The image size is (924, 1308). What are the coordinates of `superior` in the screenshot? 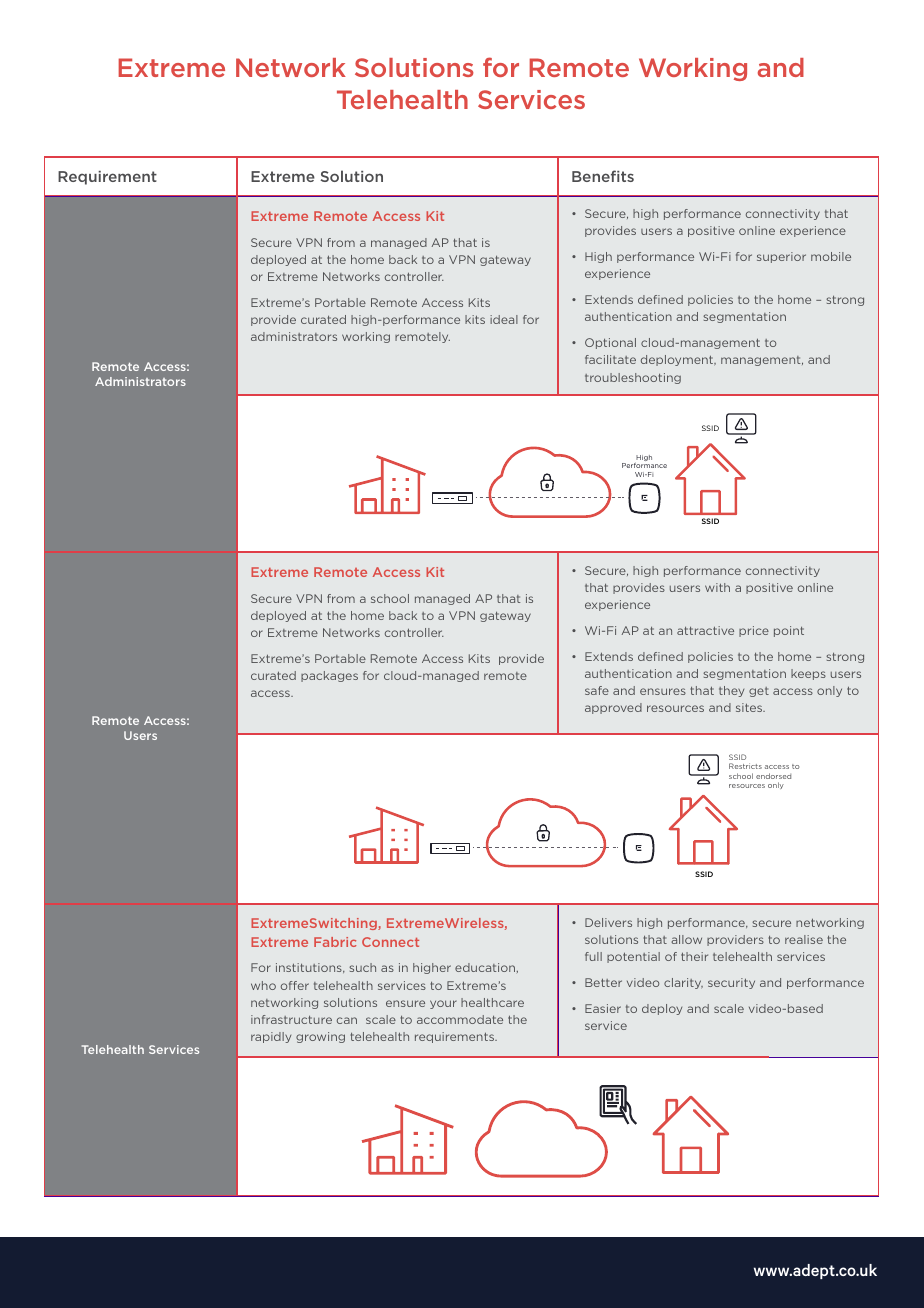 It's located at (781, 257).
